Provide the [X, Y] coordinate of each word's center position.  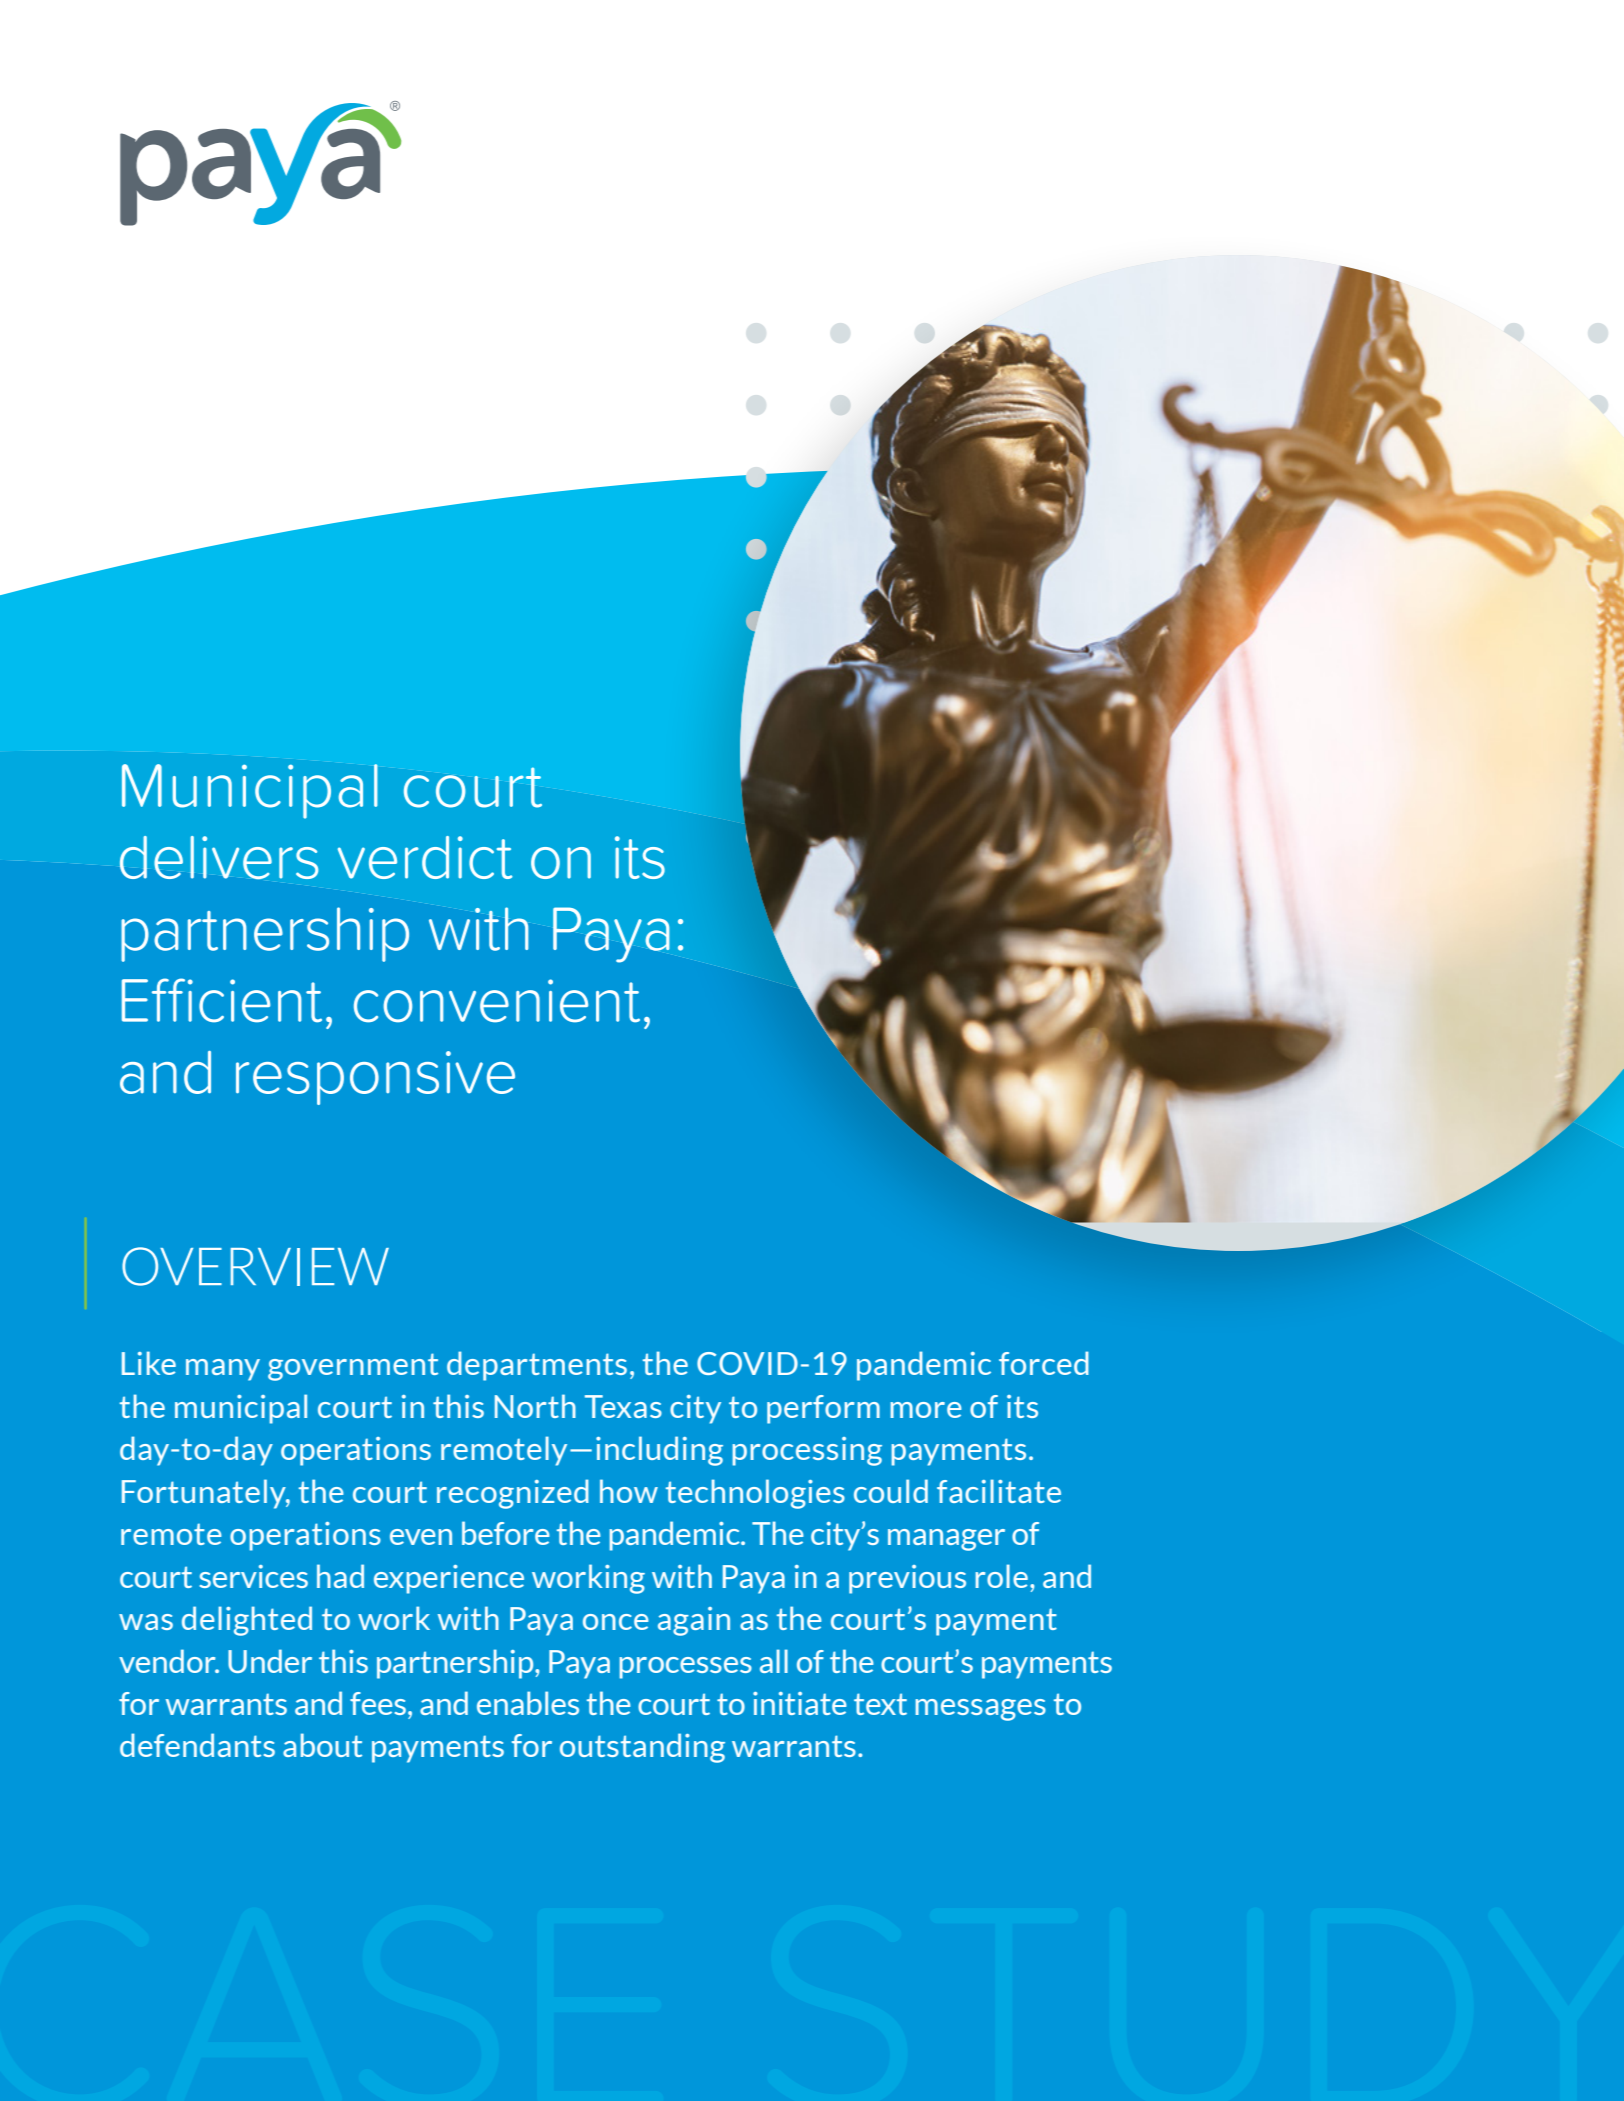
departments [537, 1366]
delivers [219, 857]
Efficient [222, 1000]
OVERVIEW [255, 1266]
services [254, 1576]
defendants [197, 1745]
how [629, 1491]
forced [1044, 1363]
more [926, 1410]
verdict [425, 857]
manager [946, 1540]
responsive [375, 1078]
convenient [497, 1001]
